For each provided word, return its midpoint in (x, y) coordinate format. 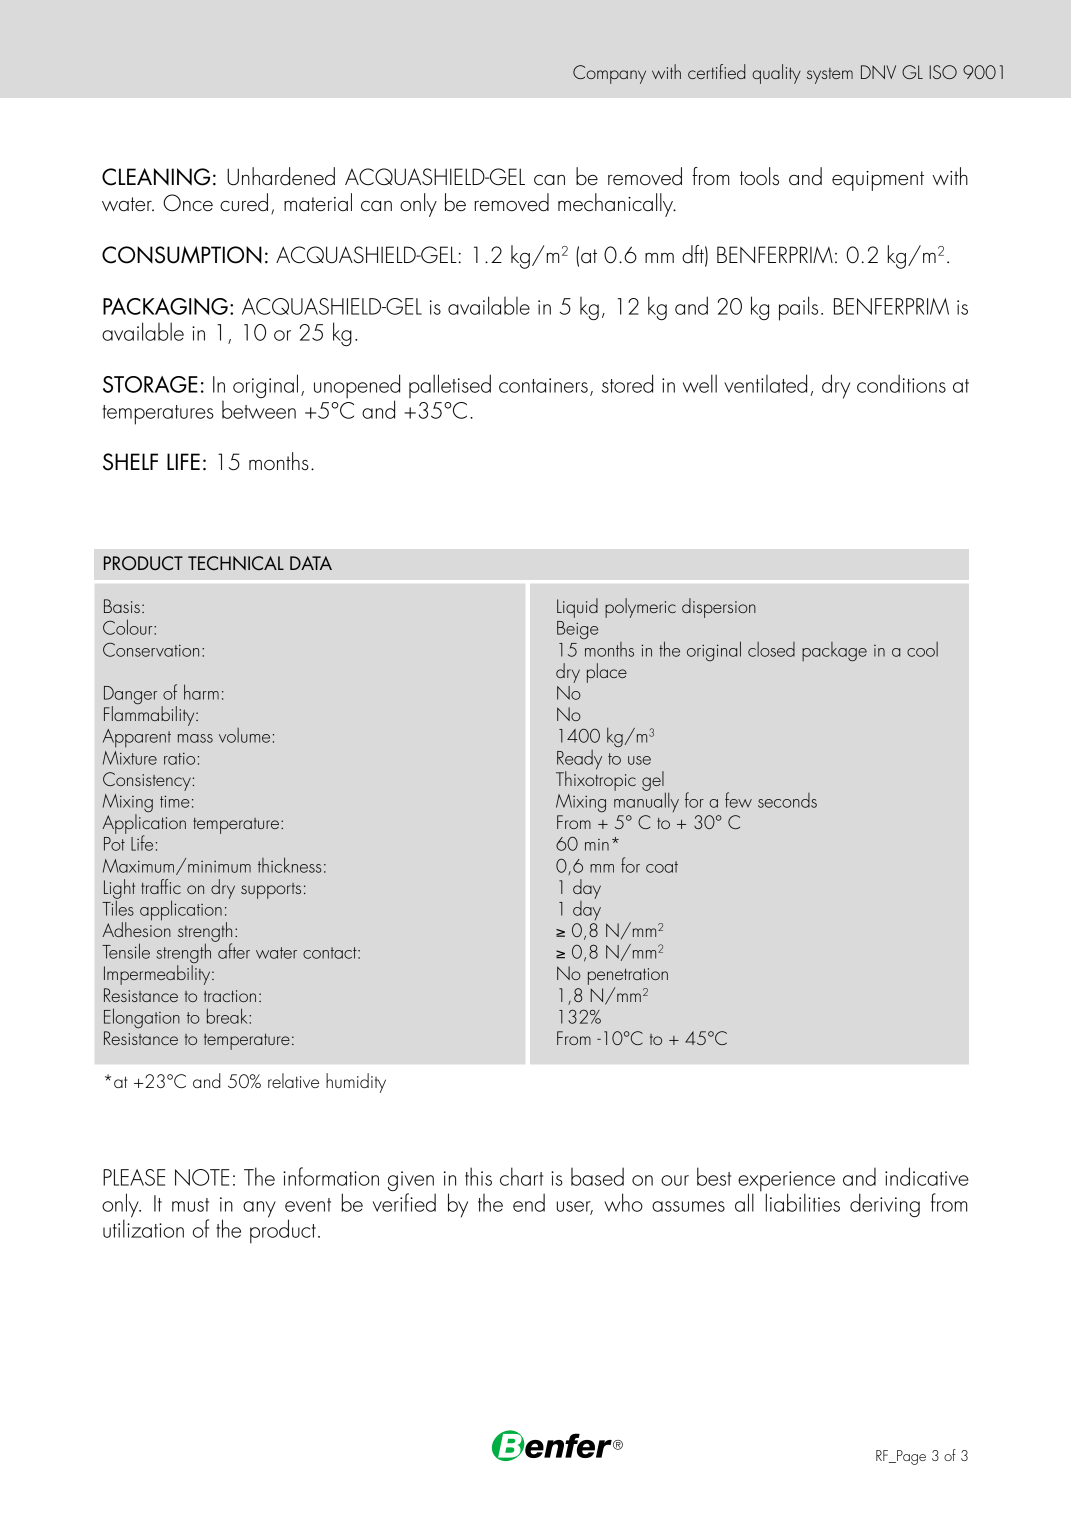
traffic (161, 886)
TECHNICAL (236, 563)
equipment (878, 181)
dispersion (719, 608)
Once (188, 203)
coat (662, 867)
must (190, 1205)
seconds (787, 800)
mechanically (617, 205)
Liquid (577, 608)
